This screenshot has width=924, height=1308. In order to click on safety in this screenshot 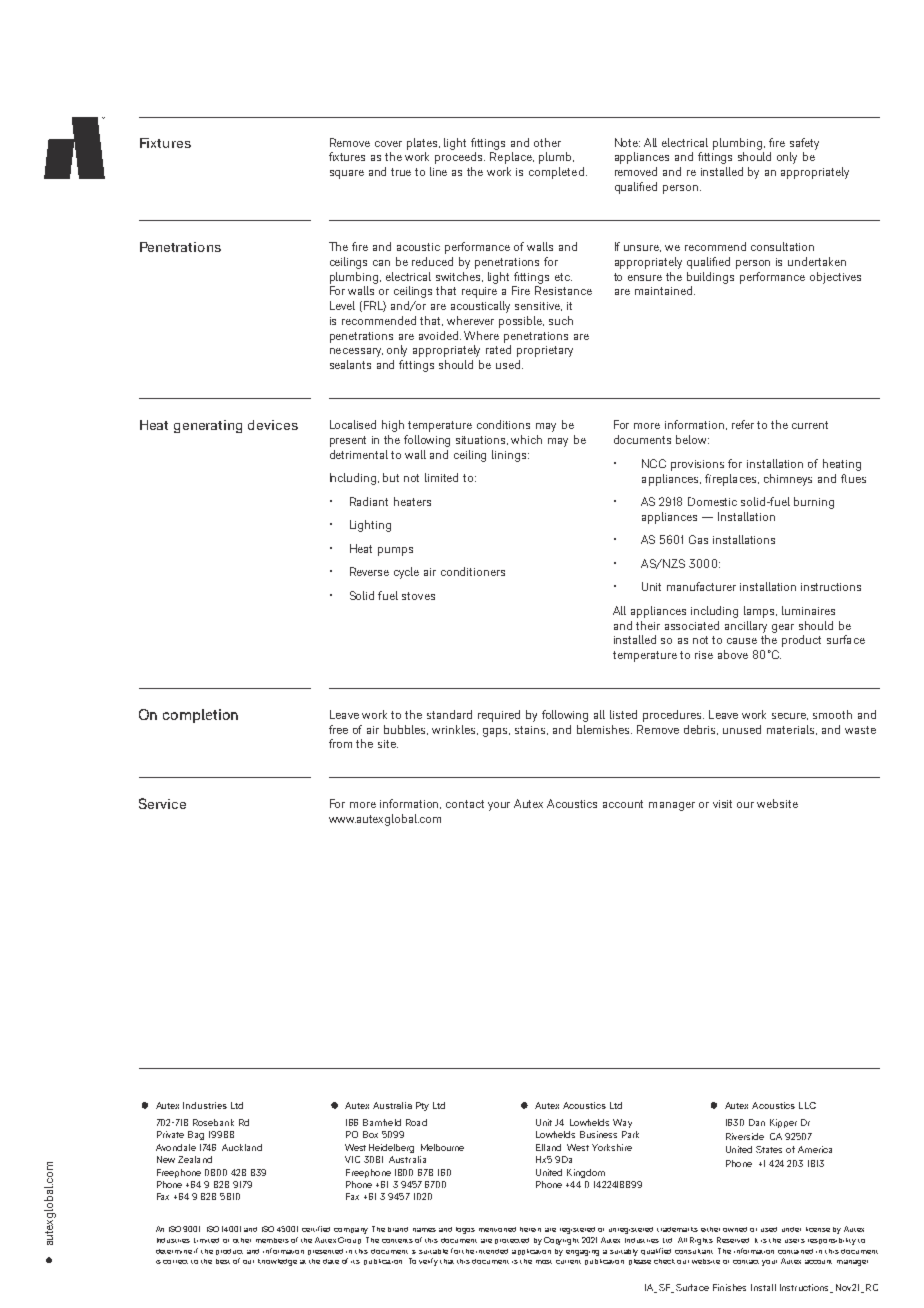, I will do `click(804, 144)`.
